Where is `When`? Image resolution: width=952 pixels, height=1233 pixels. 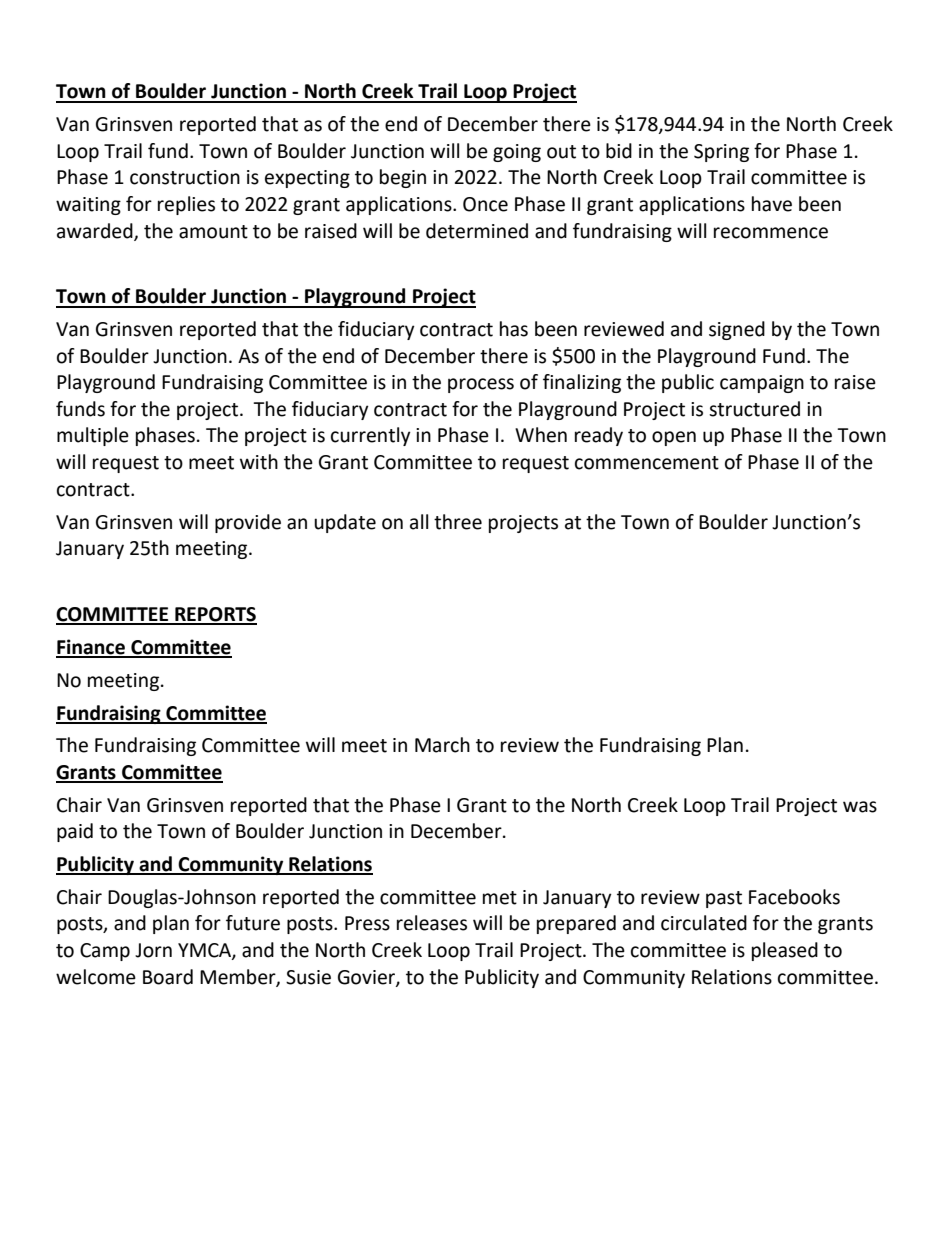
When is located at coordinates (541, 435).
